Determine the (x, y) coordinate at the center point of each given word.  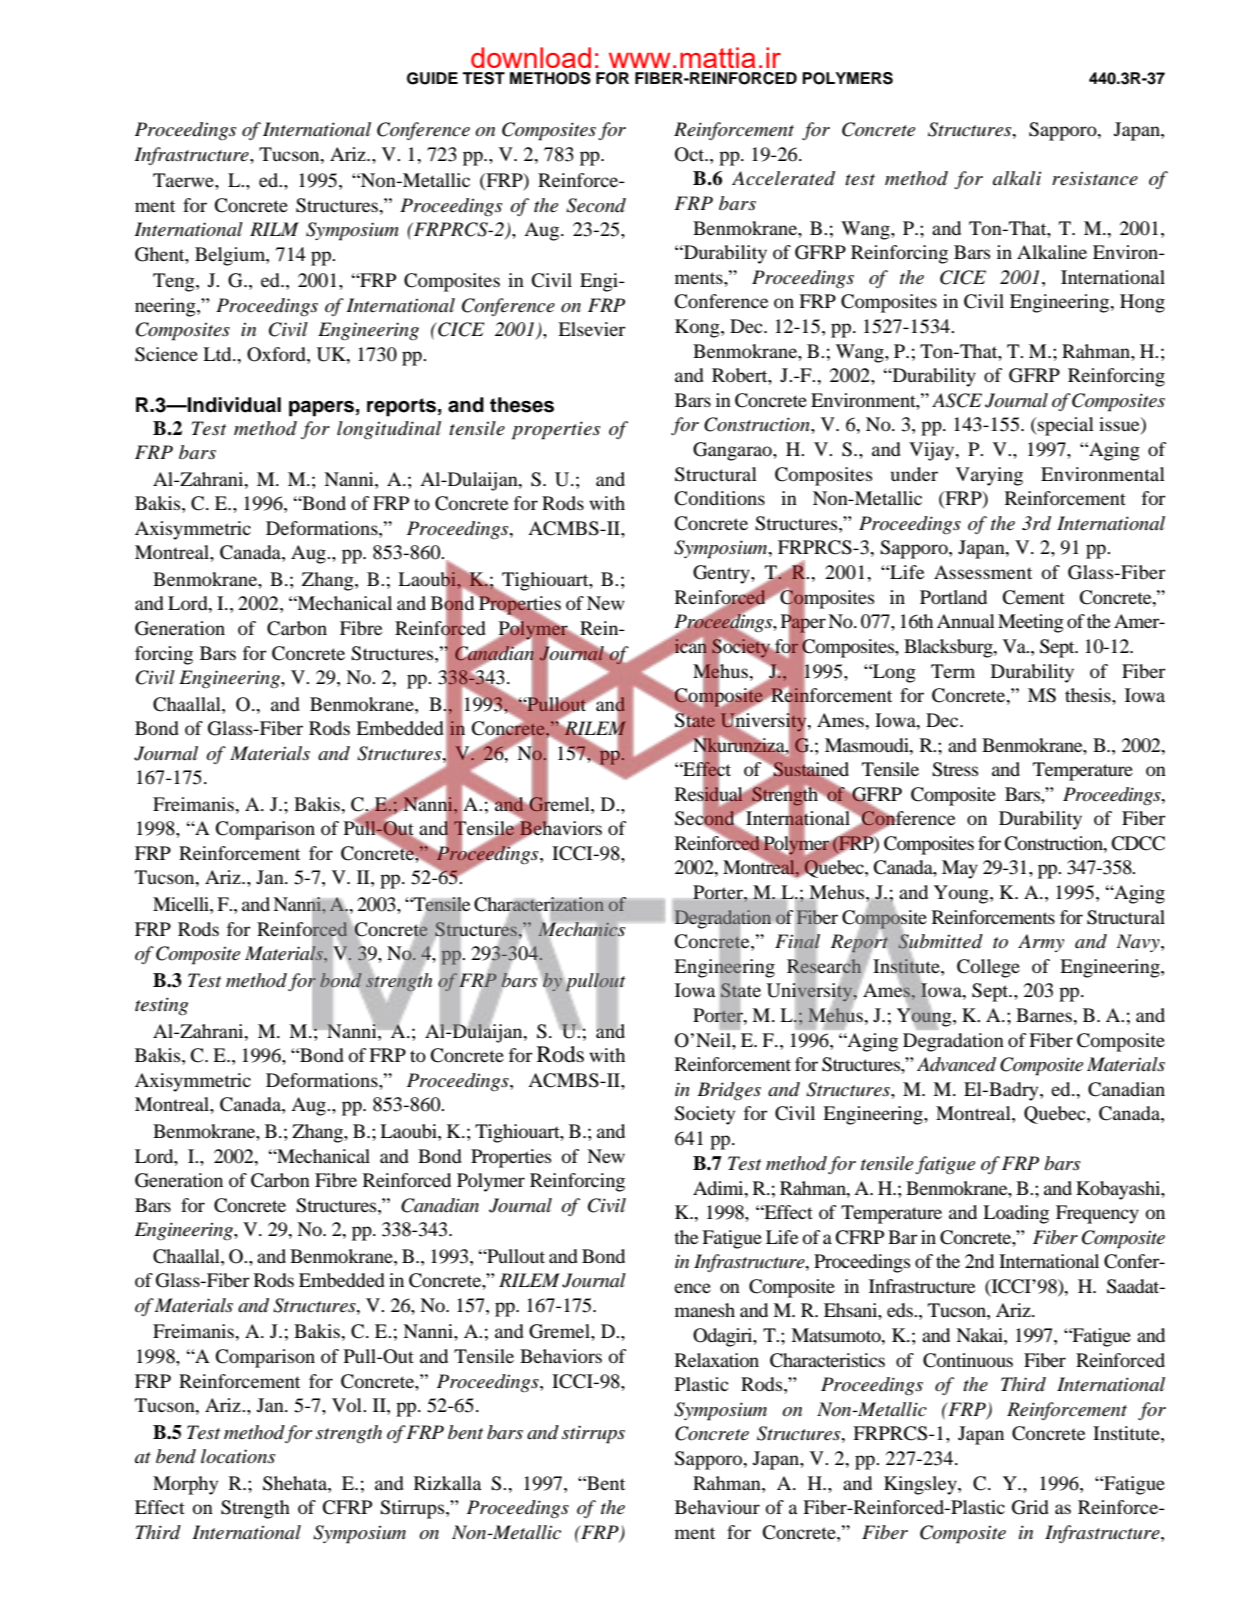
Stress (955, 769)
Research (824, 966)
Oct (691, 154)
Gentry (722, 574)
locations (238, 1456)
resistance (1095, 178)
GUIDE (432, 78)
